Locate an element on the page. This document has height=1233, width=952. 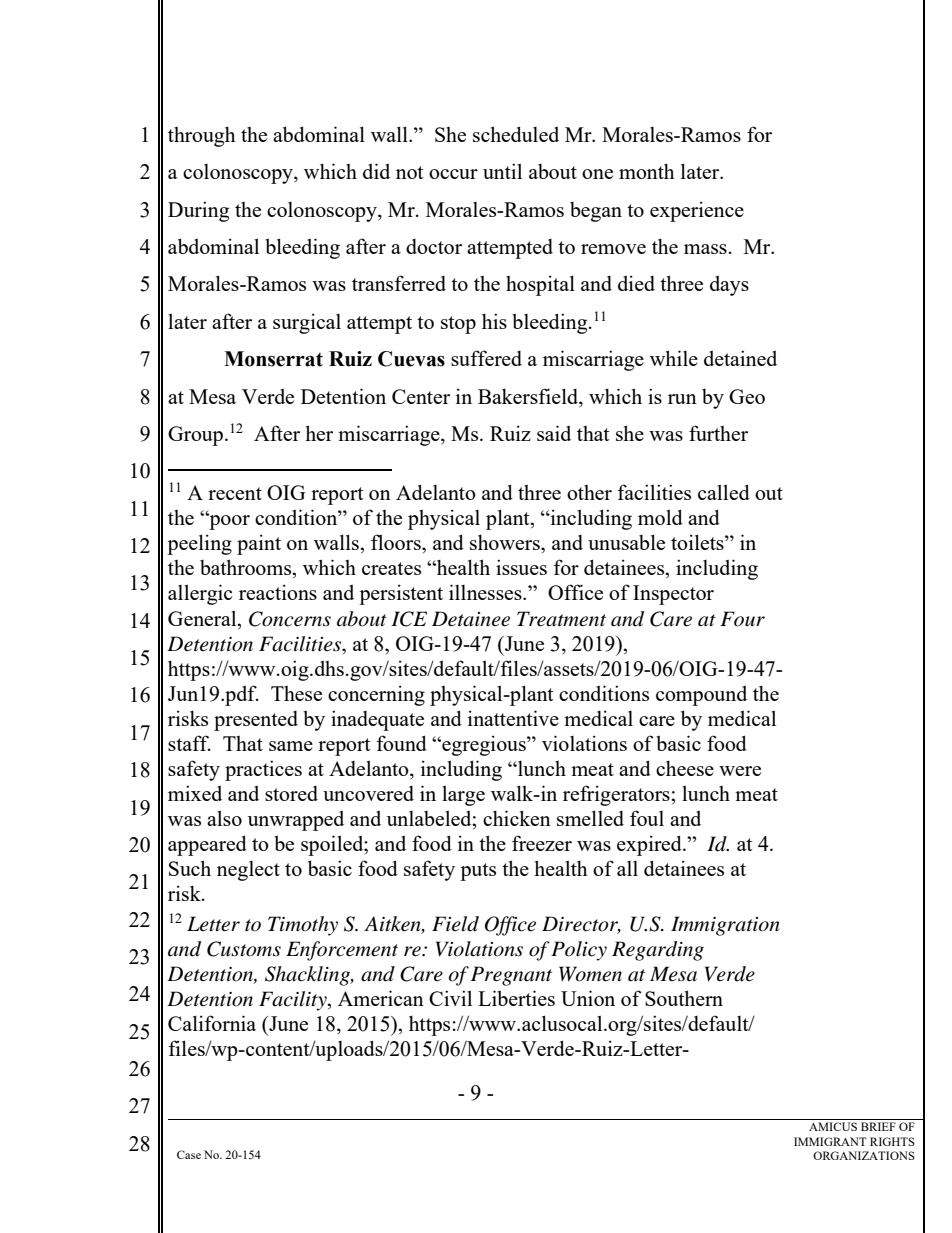
Four is located at coordinates (742, 619).
